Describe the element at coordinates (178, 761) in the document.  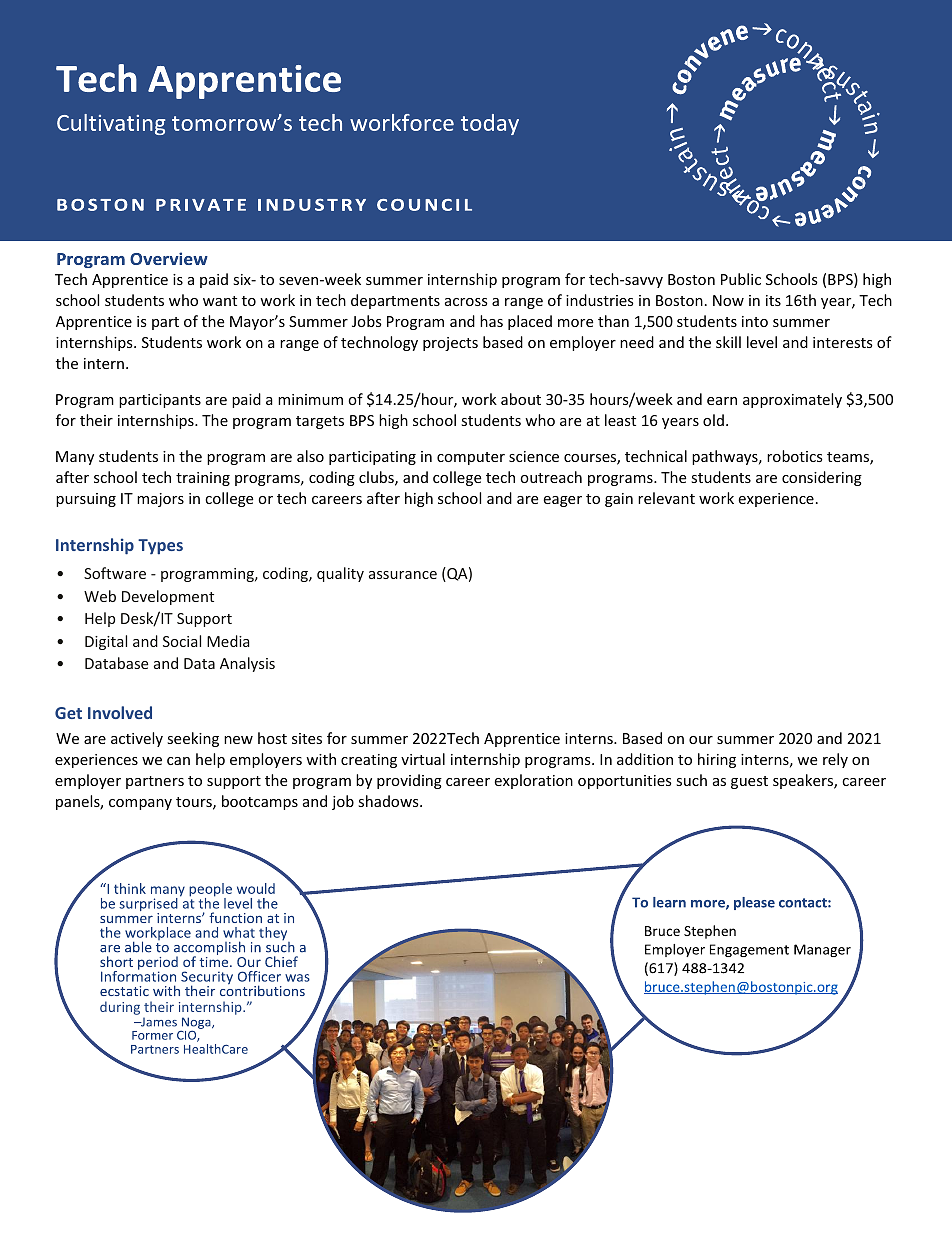
I see `can` at that location.
